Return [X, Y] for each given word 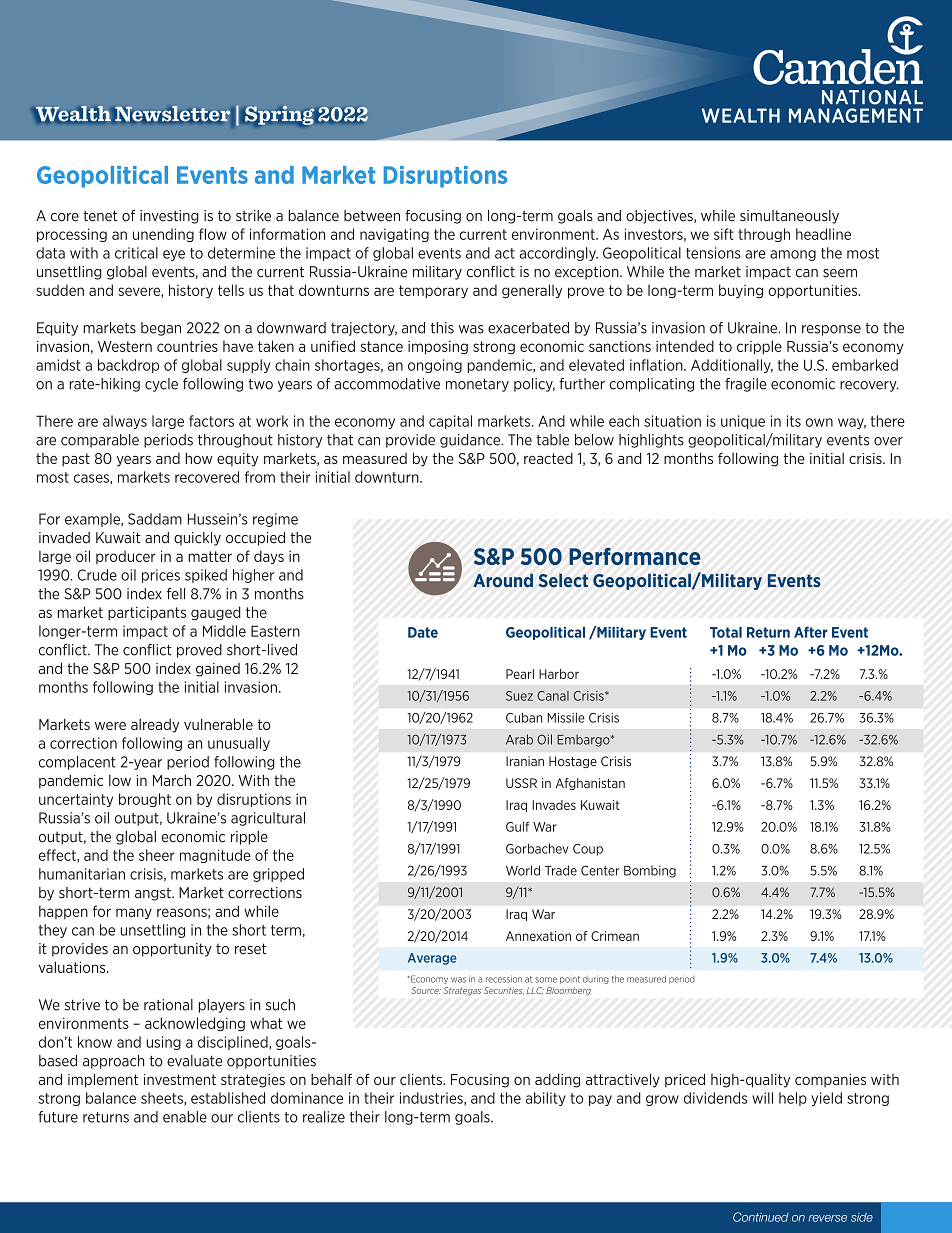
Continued [761, 1217]
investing [169, 217]
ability [546, 1099]
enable [185, 1117]
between [372, 216]
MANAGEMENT [856, 115]
